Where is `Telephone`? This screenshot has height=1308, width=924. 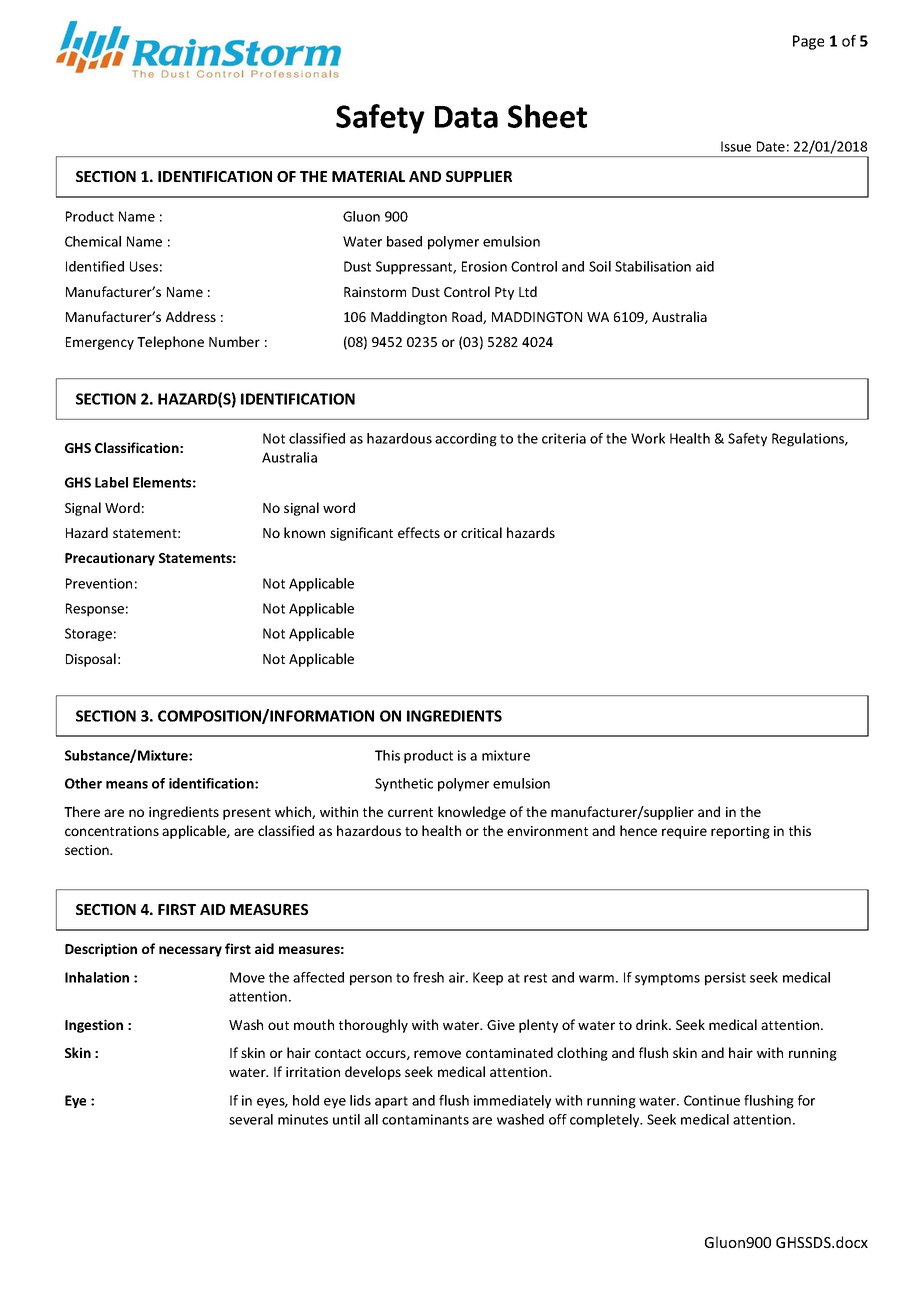 Telephone is located at coordinates (170, 343).
